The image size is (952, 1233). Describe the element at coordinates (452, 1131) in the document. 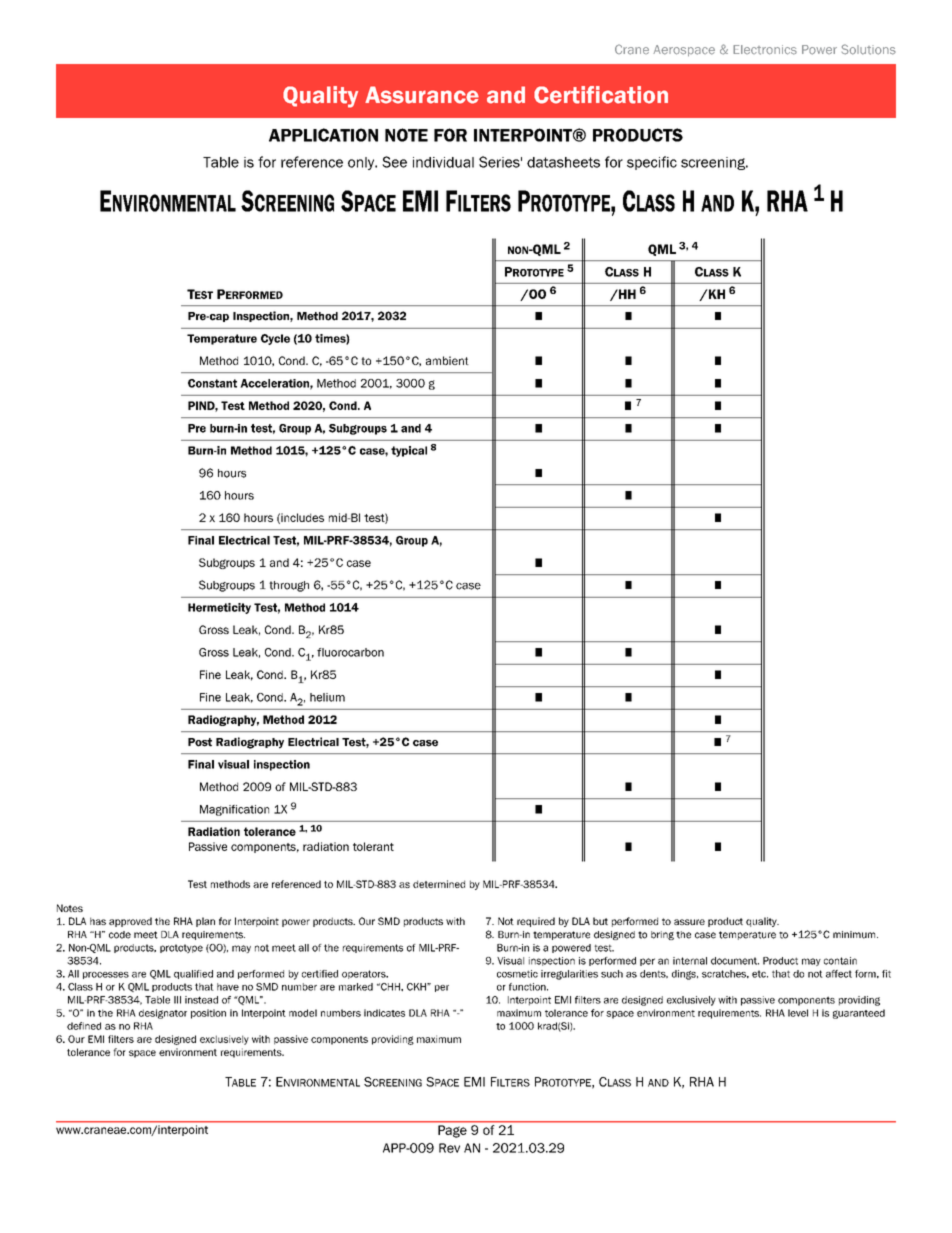

I see `Page` at that location.
